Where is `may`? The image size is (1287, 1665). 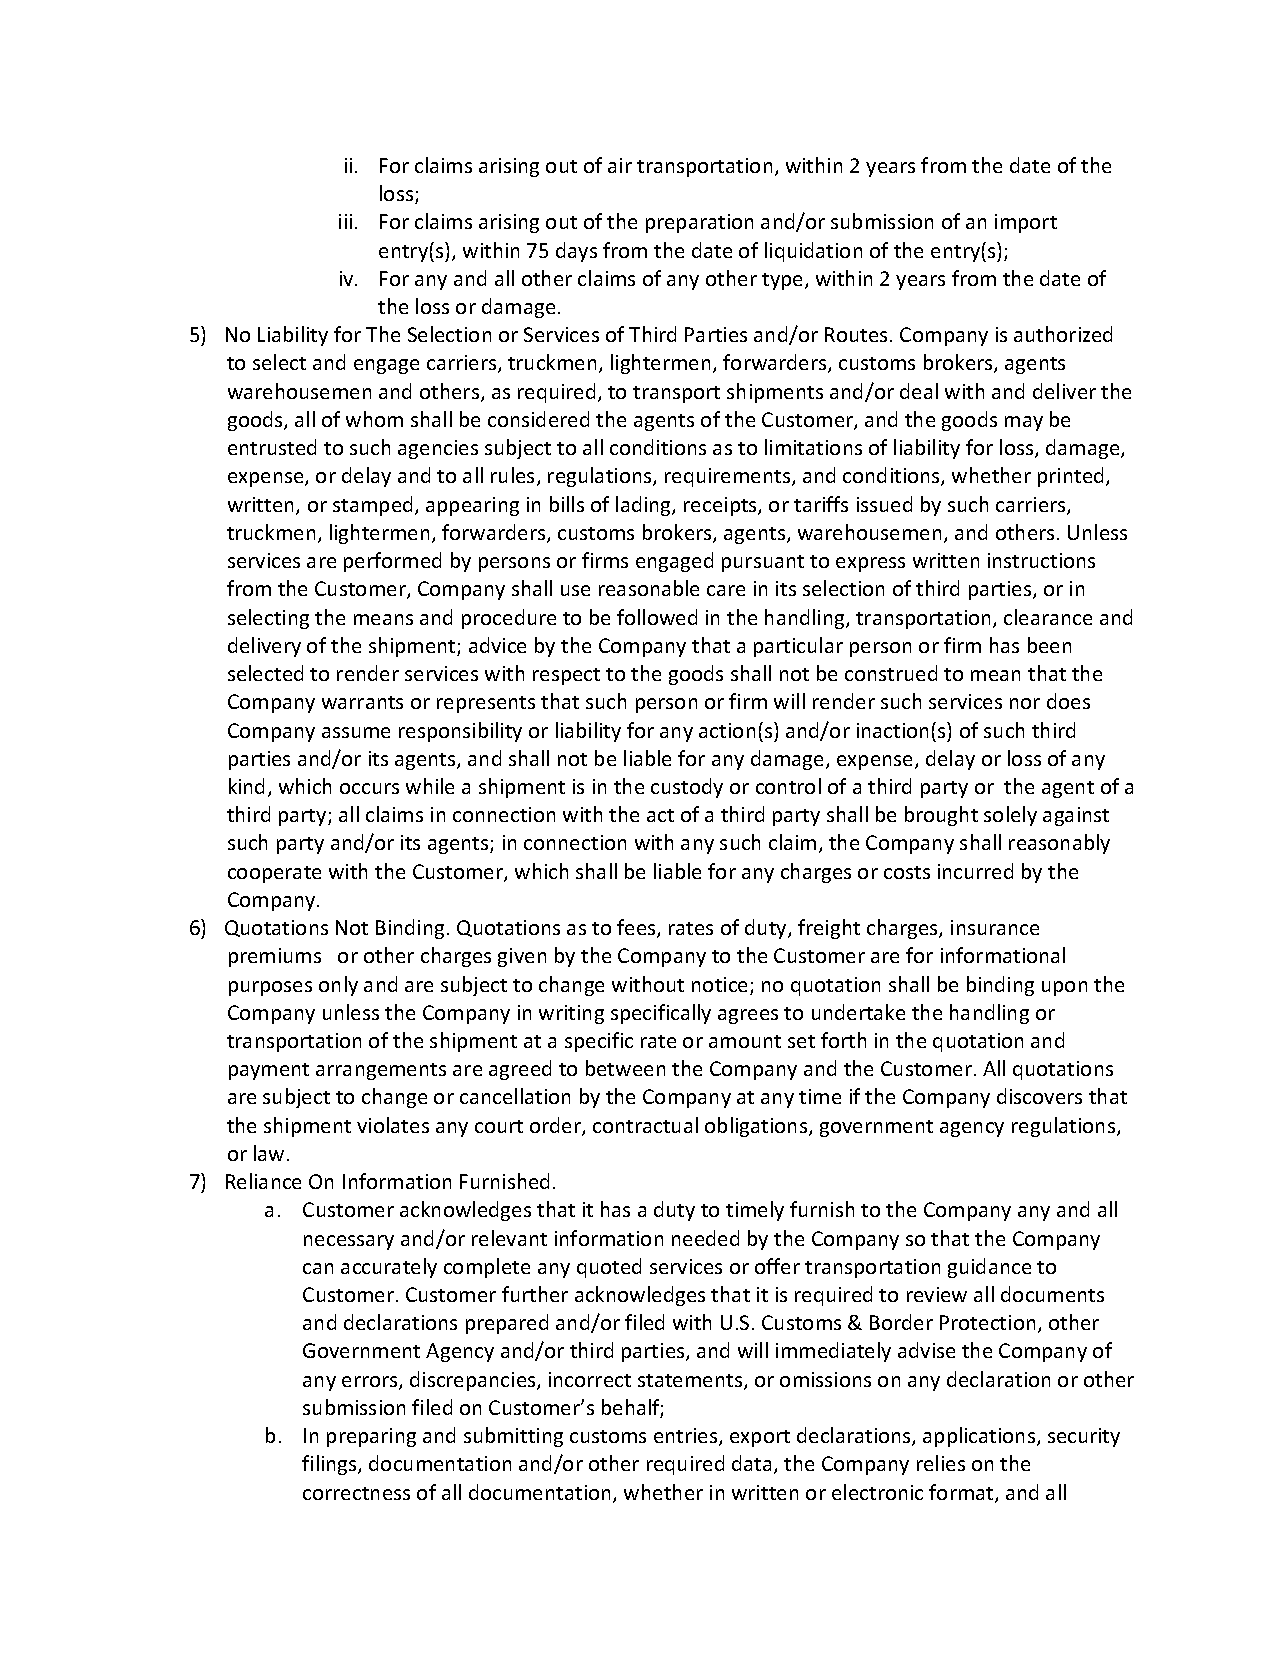 may is located at coordinates (1024, 423).
